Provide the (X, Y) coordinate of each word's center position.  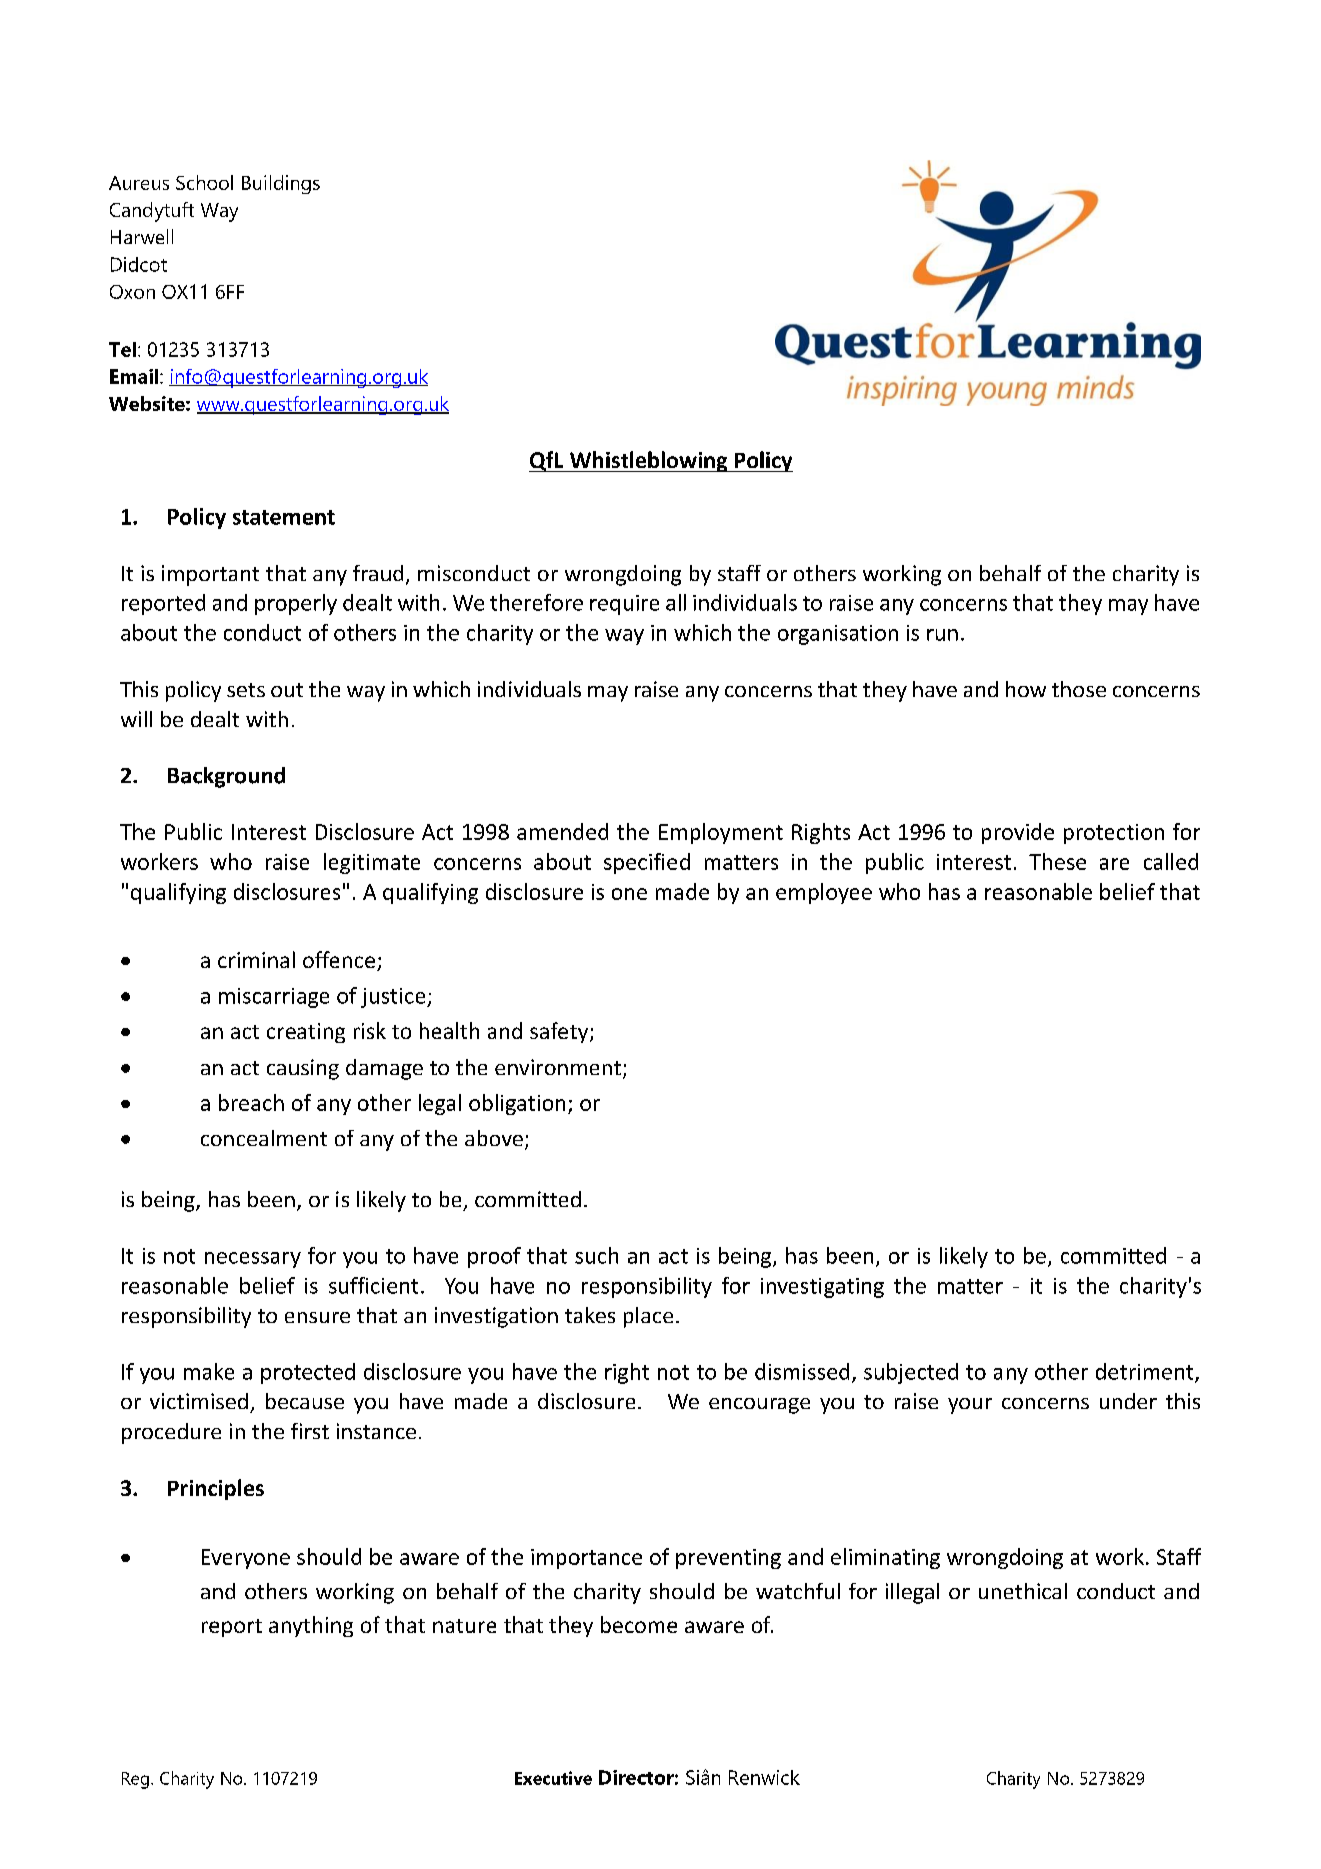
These (1057, 861)
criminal (256, 959)
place (648, 1317)
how (1026, 689)
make (209, 1371)
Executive (553, 1778)
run (942, 635)
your (970, 1406)
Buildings (281, 184)
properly (296, 604)
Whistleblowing (648, 461)
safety (560, 1032)
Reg (135, 1780)
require (624, 605)
